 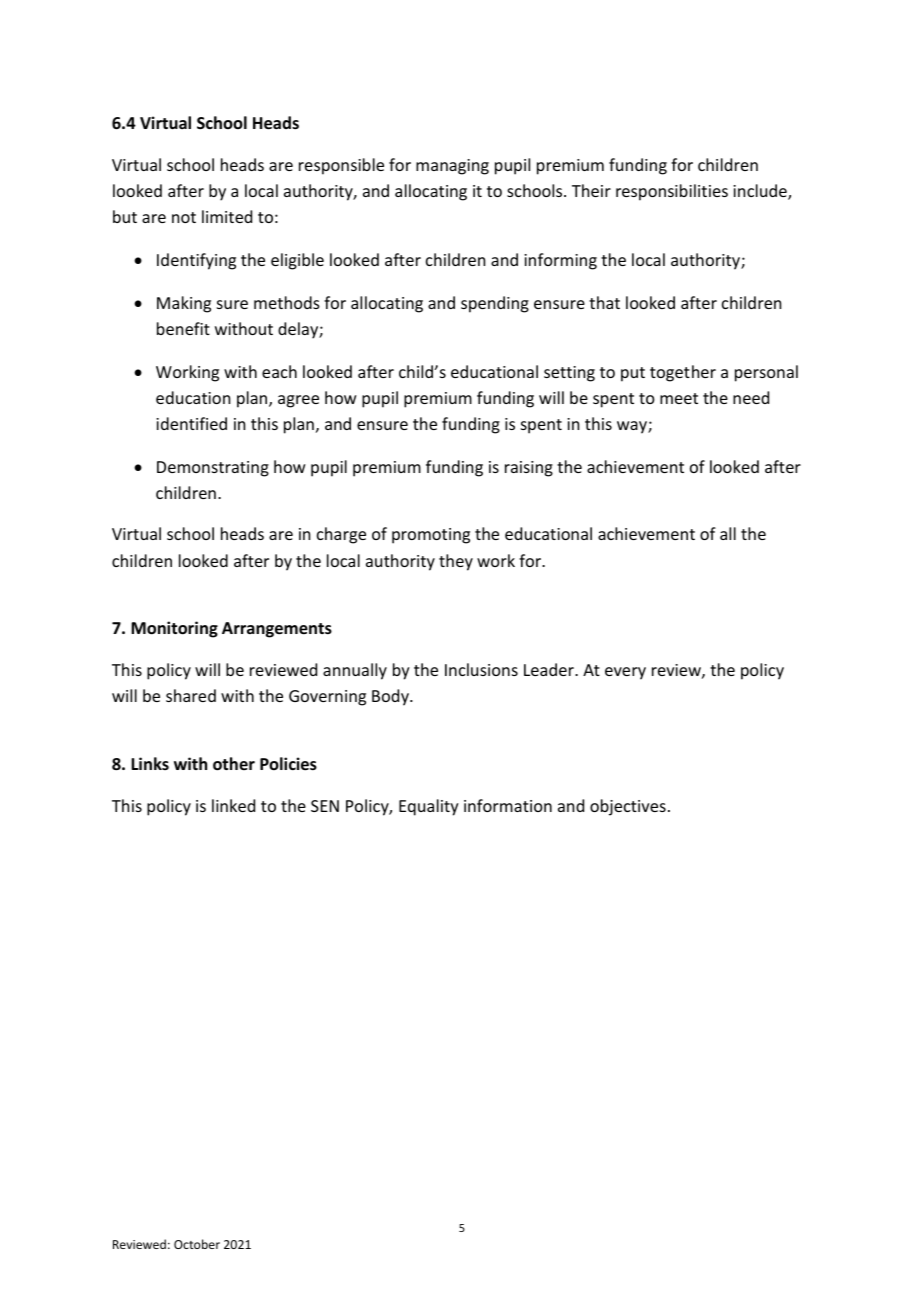 What do you see at coordinates (184, 217) in the page?
I see `not` at bounding box center [184, 217].
